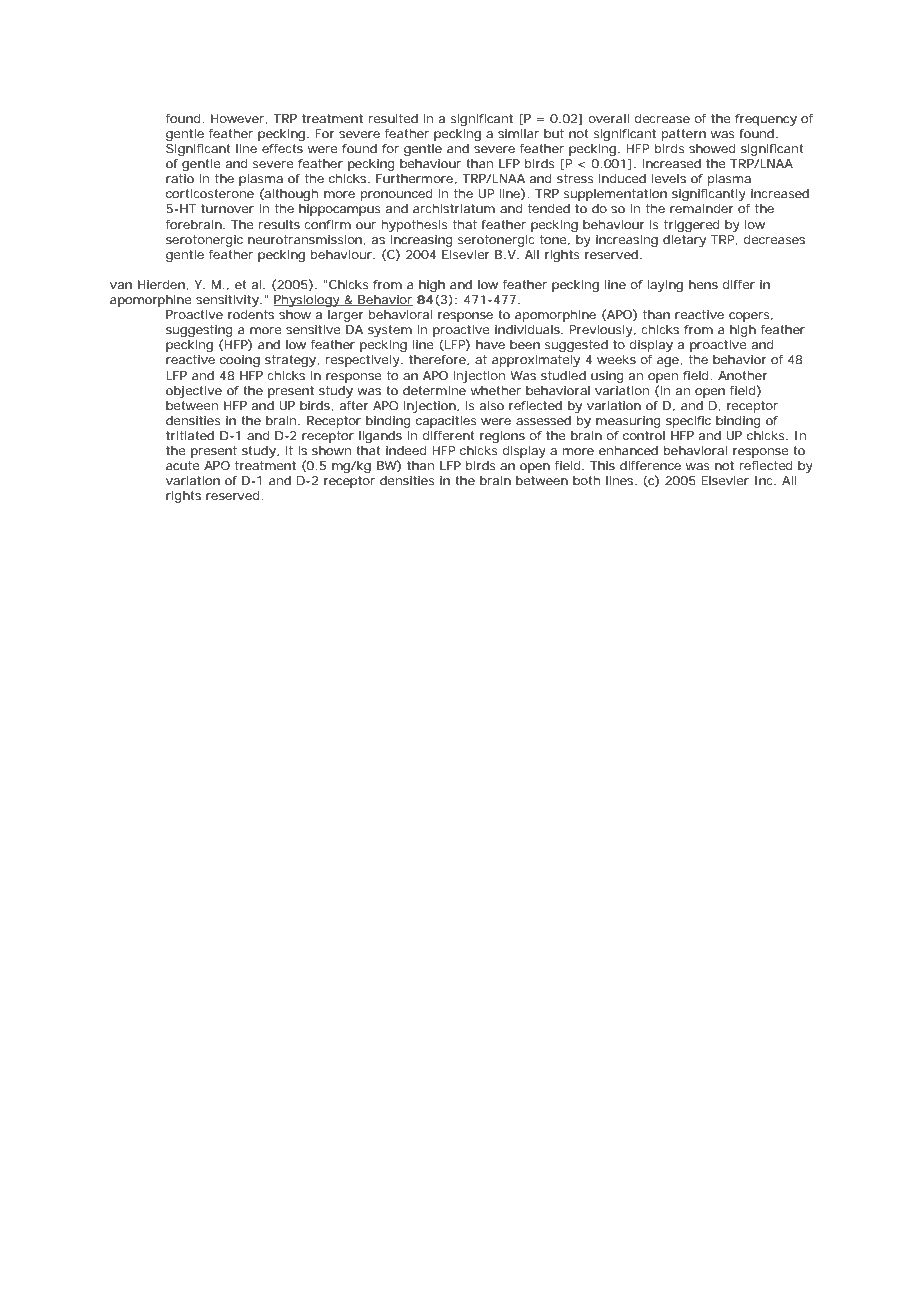  What do you see at coordinates (228, 301) in the document?
I see `sensitivity` at bounding box center [228, 301].
